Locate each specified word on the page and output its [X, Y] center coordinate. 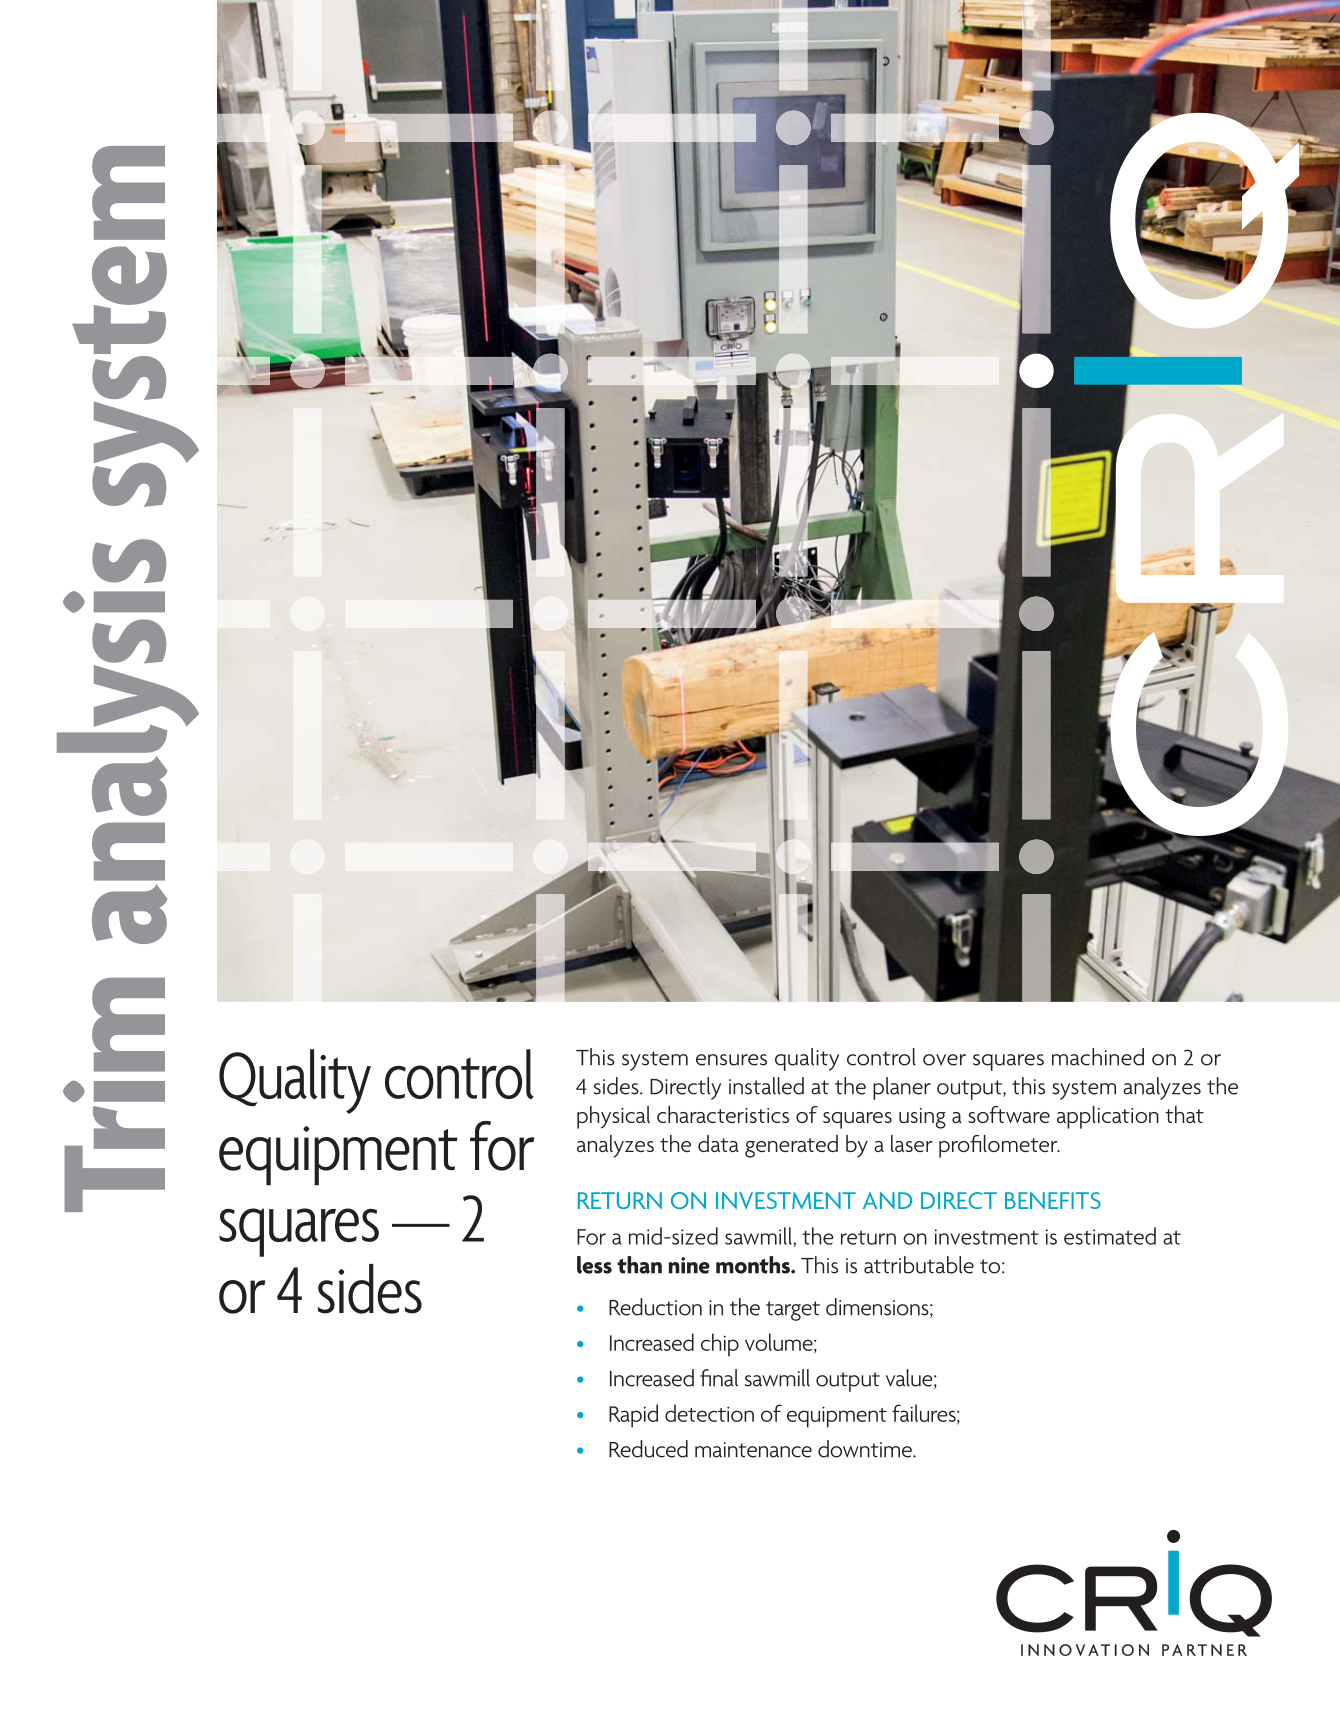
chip [720, 1345]
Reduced [648, 1449]
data [718, 1143]
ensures [731, 1060]
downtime [866, 1449]
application [1108, 1117]
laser [912, 1143]
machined [1098, 1057]
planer [902, 1088]
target [793, 1311]
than [639, 1265]
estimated [1110, 1236]
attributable [919, 1265]
